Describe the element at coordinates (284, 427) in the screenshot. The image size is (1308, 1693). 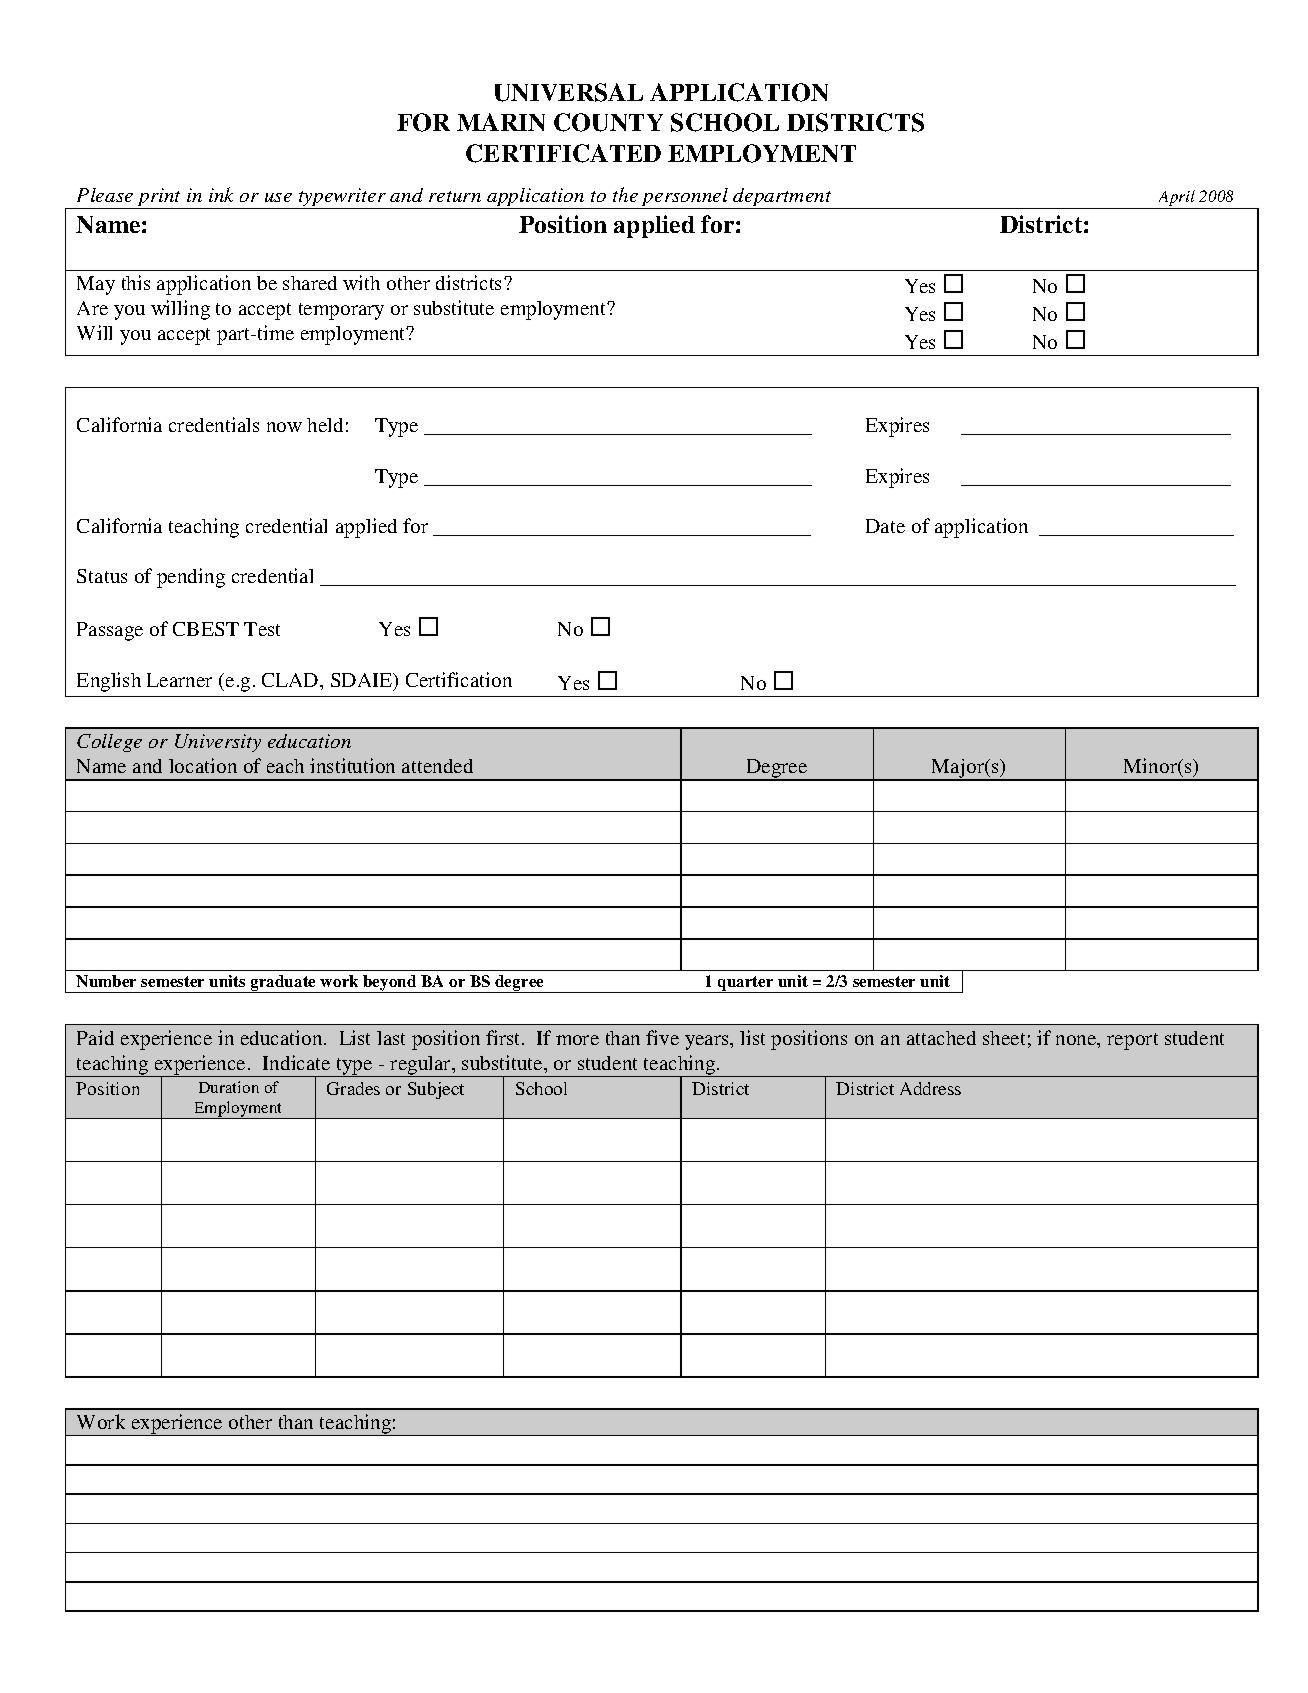
I see `now` at that location.
